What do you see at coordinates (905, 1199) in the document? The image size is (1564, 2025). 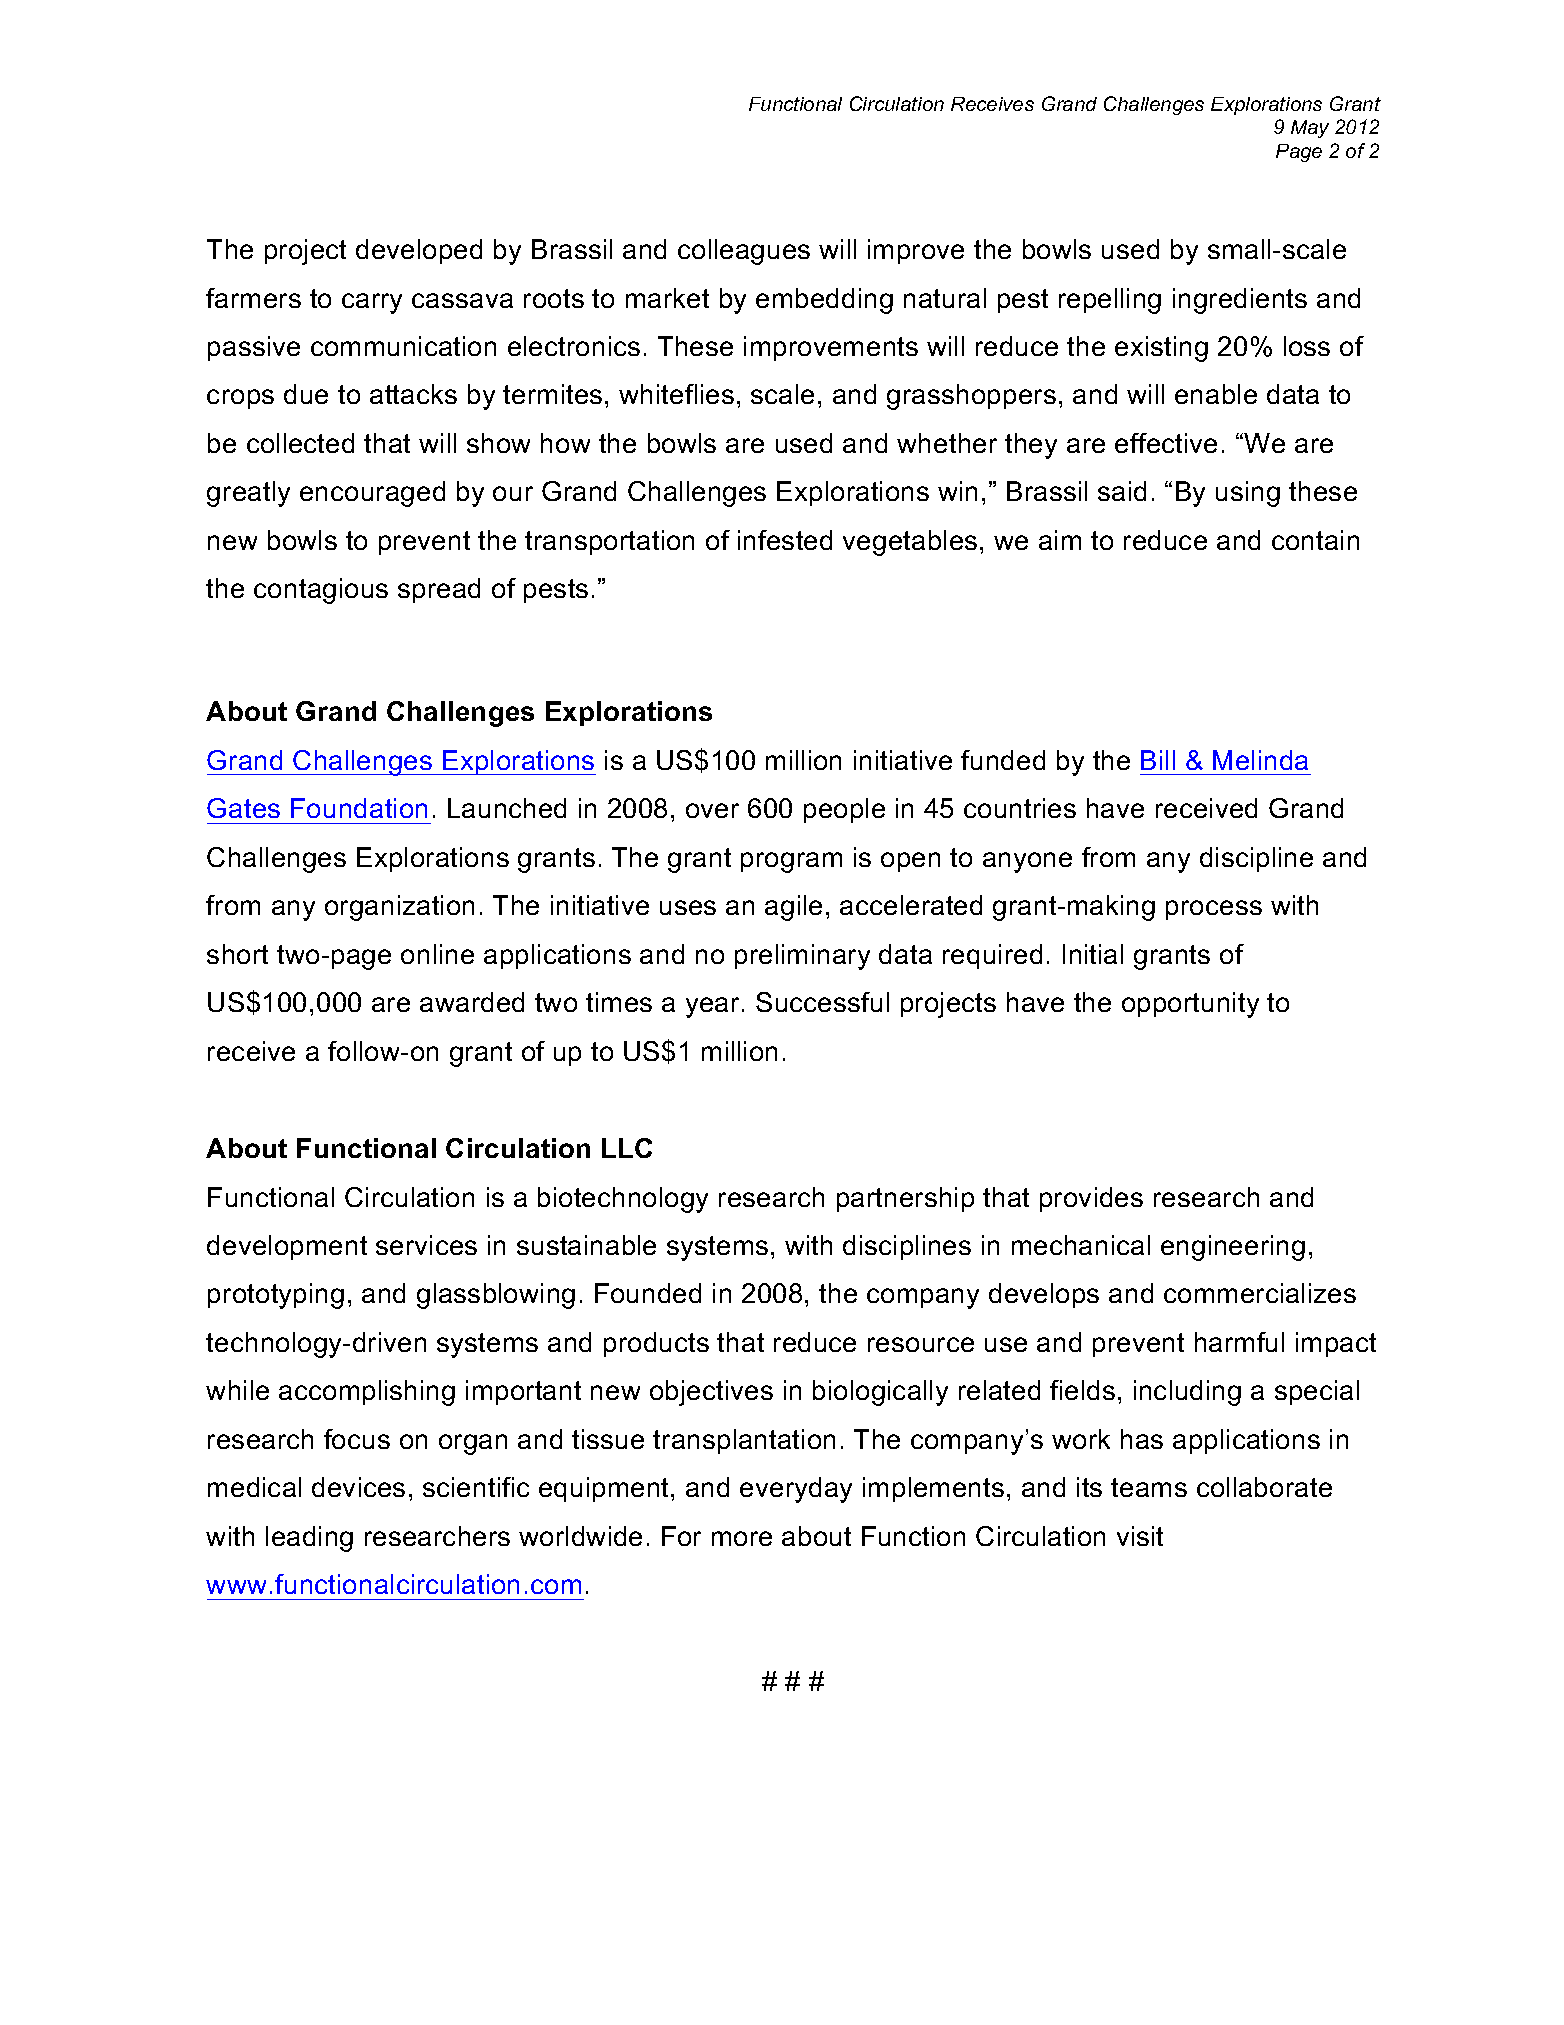 I see `partnership` at bounding box center [905, 1199].
